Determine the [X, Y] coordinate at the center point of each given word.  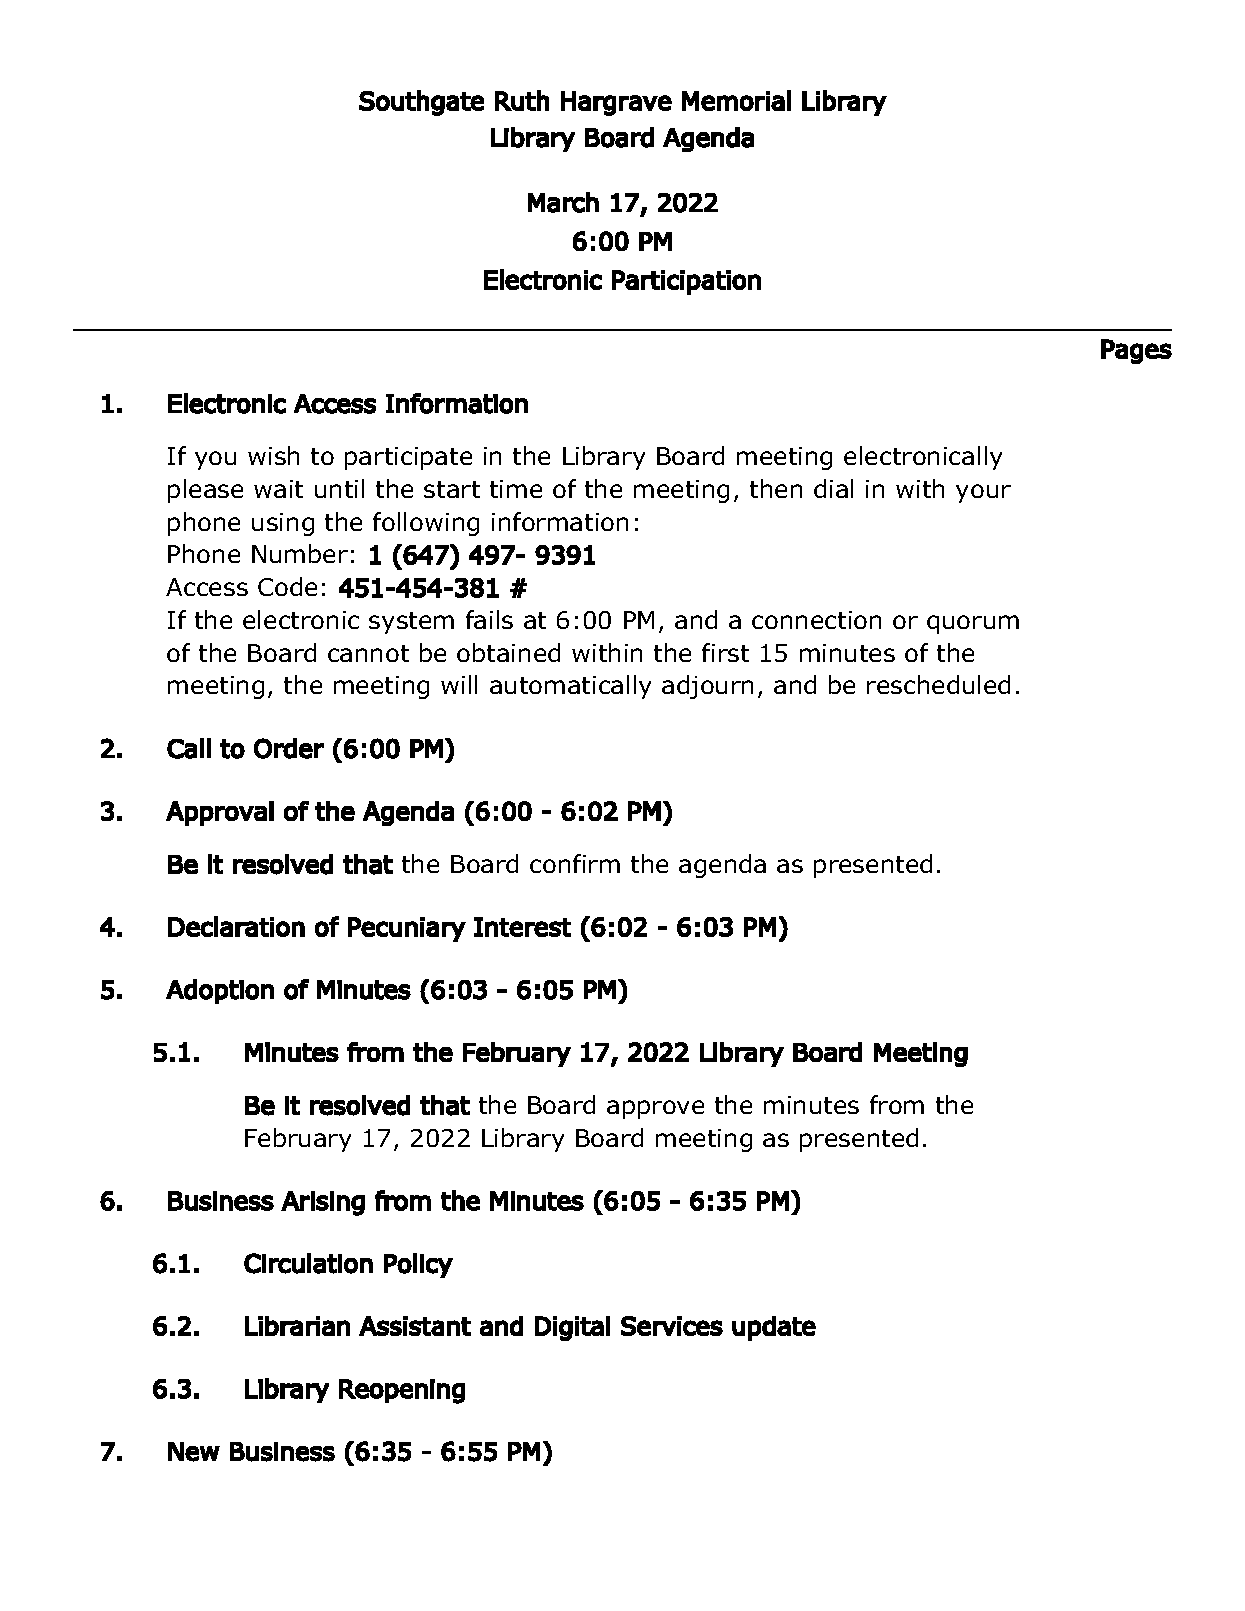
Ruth [522, 100]
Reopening [402, 1391]
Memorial [736, 100]
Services [672, 1326]
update [774, 1328]
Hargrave [616, 103]
